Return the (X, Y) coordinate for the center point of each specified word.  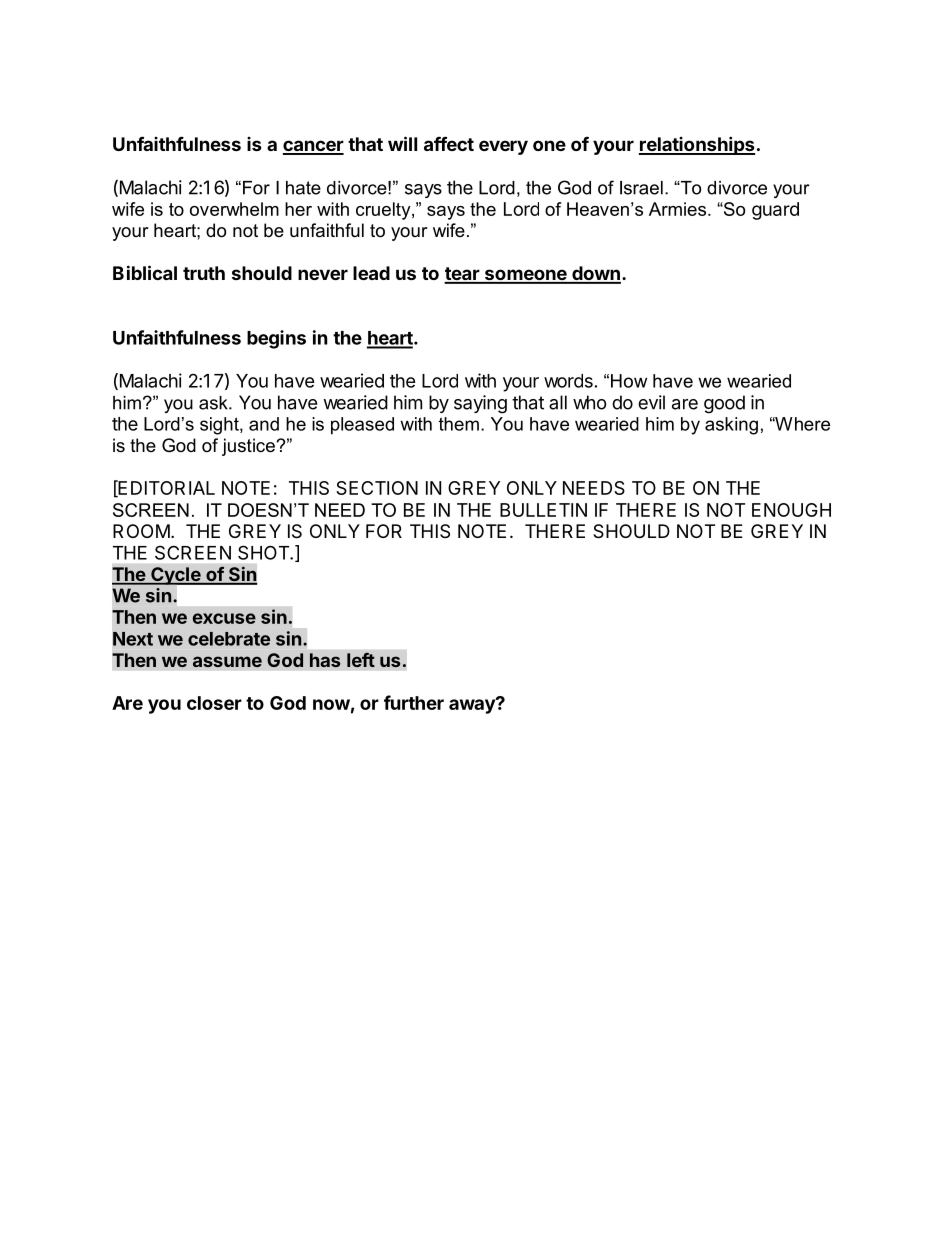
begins (276, 339)
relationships (697, 145)
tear (462, 275)
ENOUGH (791, 510)
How (629, 381)
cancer (313, 147)
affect (449, 143)
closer (214, 703)
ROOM (141, 531)
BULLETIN (543, 510)
